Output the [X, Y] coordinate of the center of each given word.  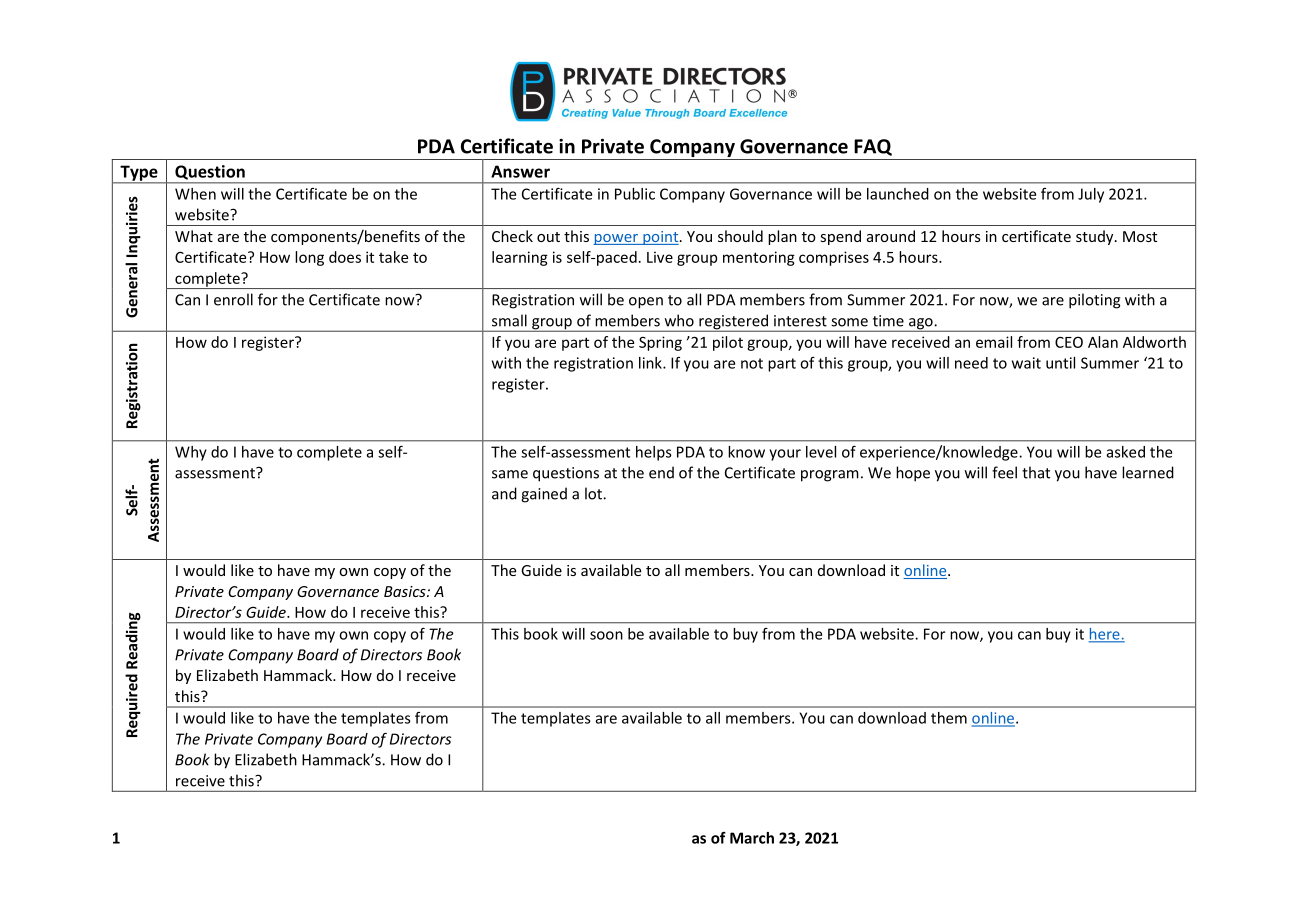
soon [606, 635]
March [752, 838]
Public [635, 194]
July [1091, 195]
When [195, 194]
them [949, 718]
